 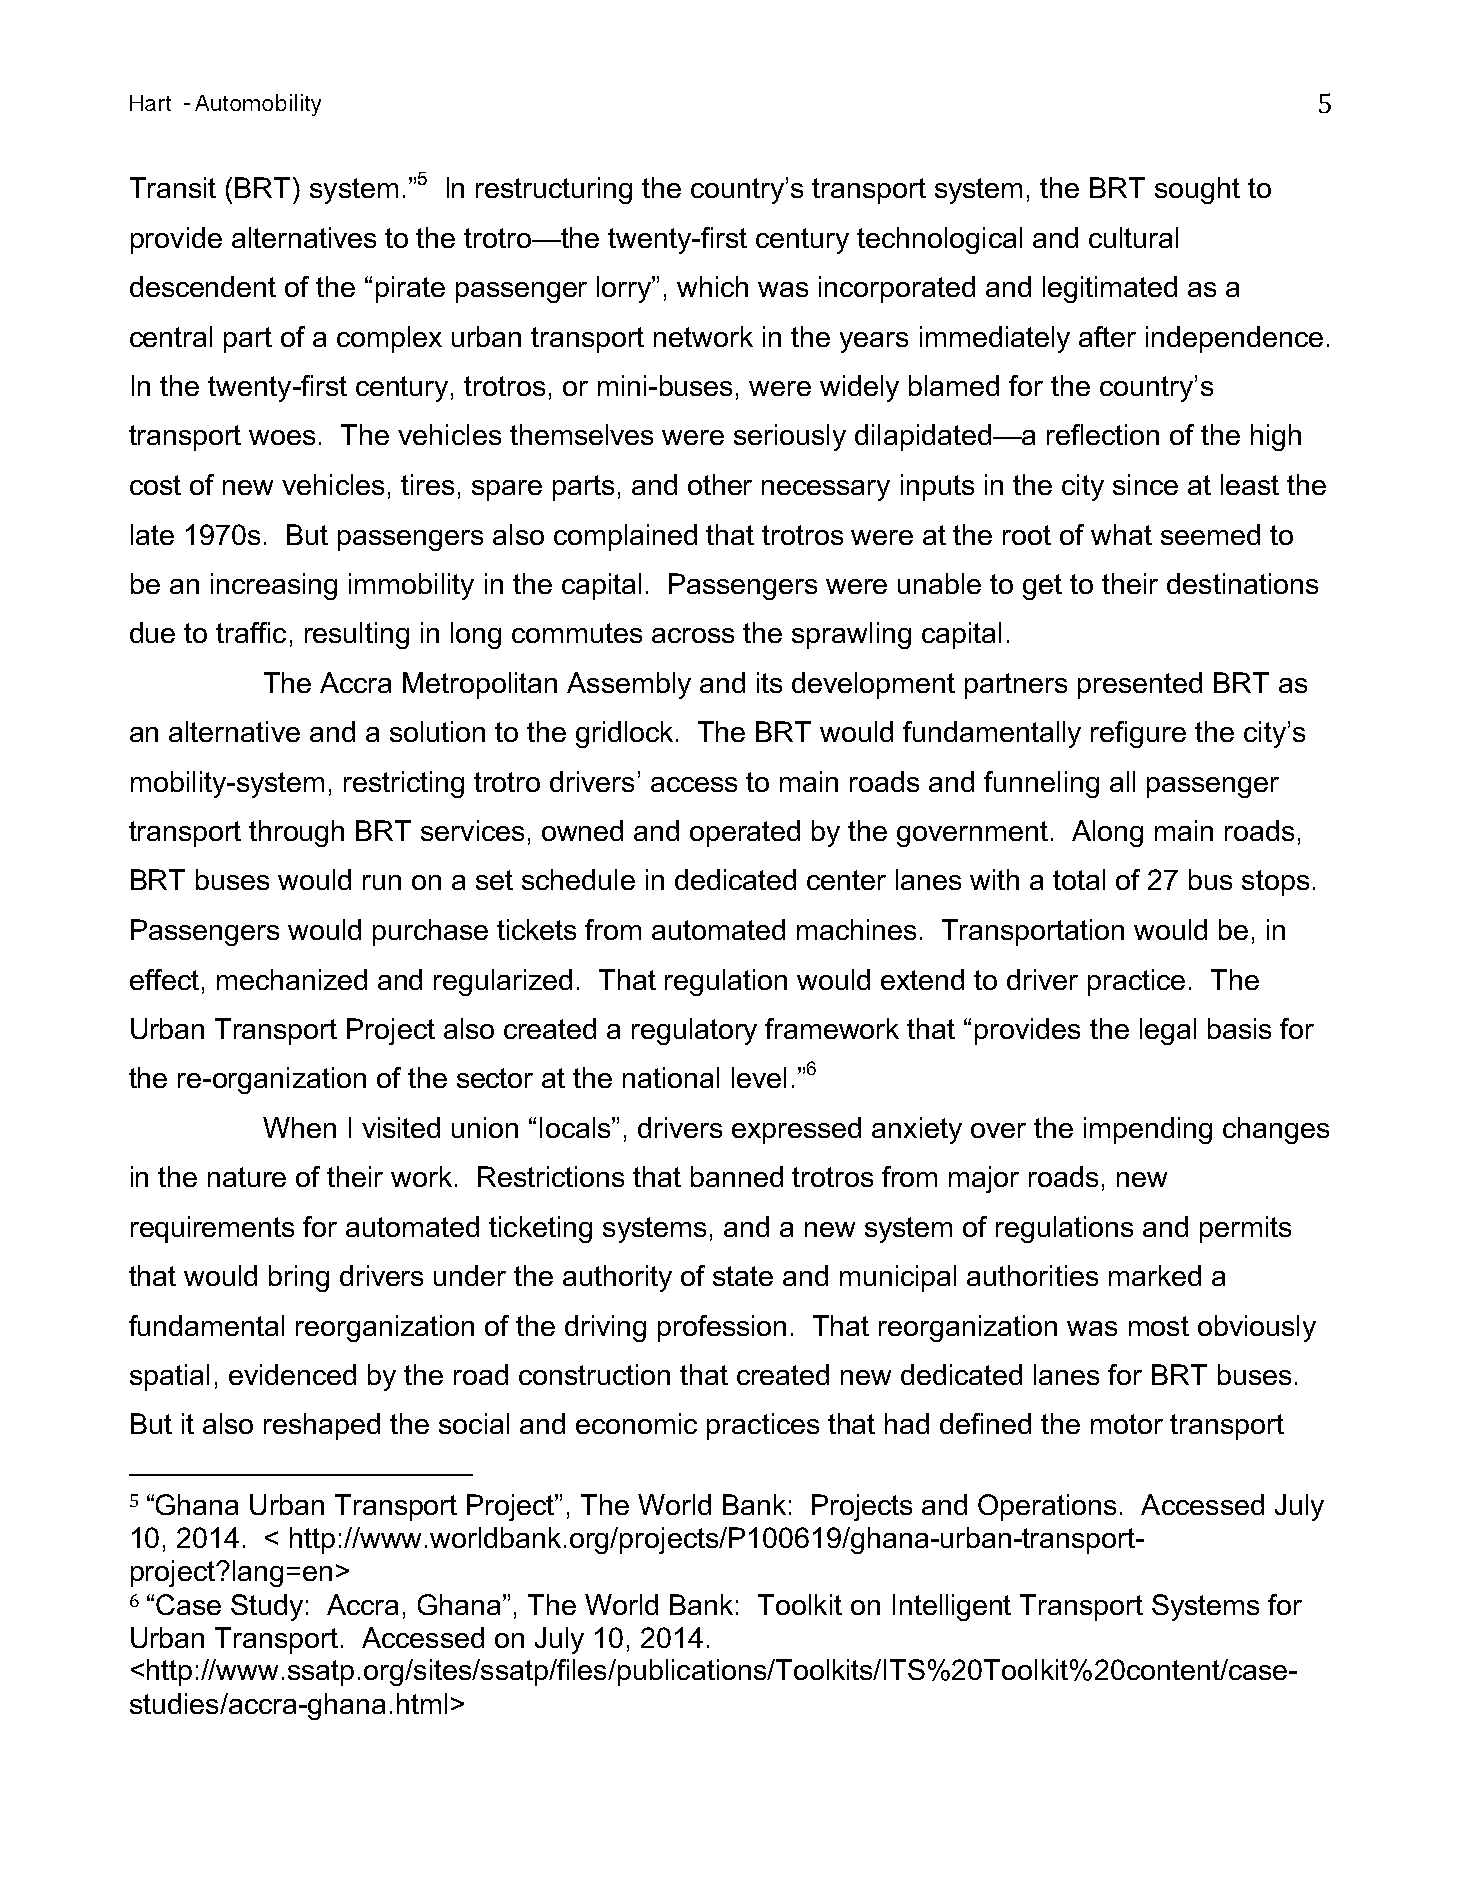 What do you see at coordinates (790, 437) in the page?
I see `seriously` at bounding box center [790, 437].
